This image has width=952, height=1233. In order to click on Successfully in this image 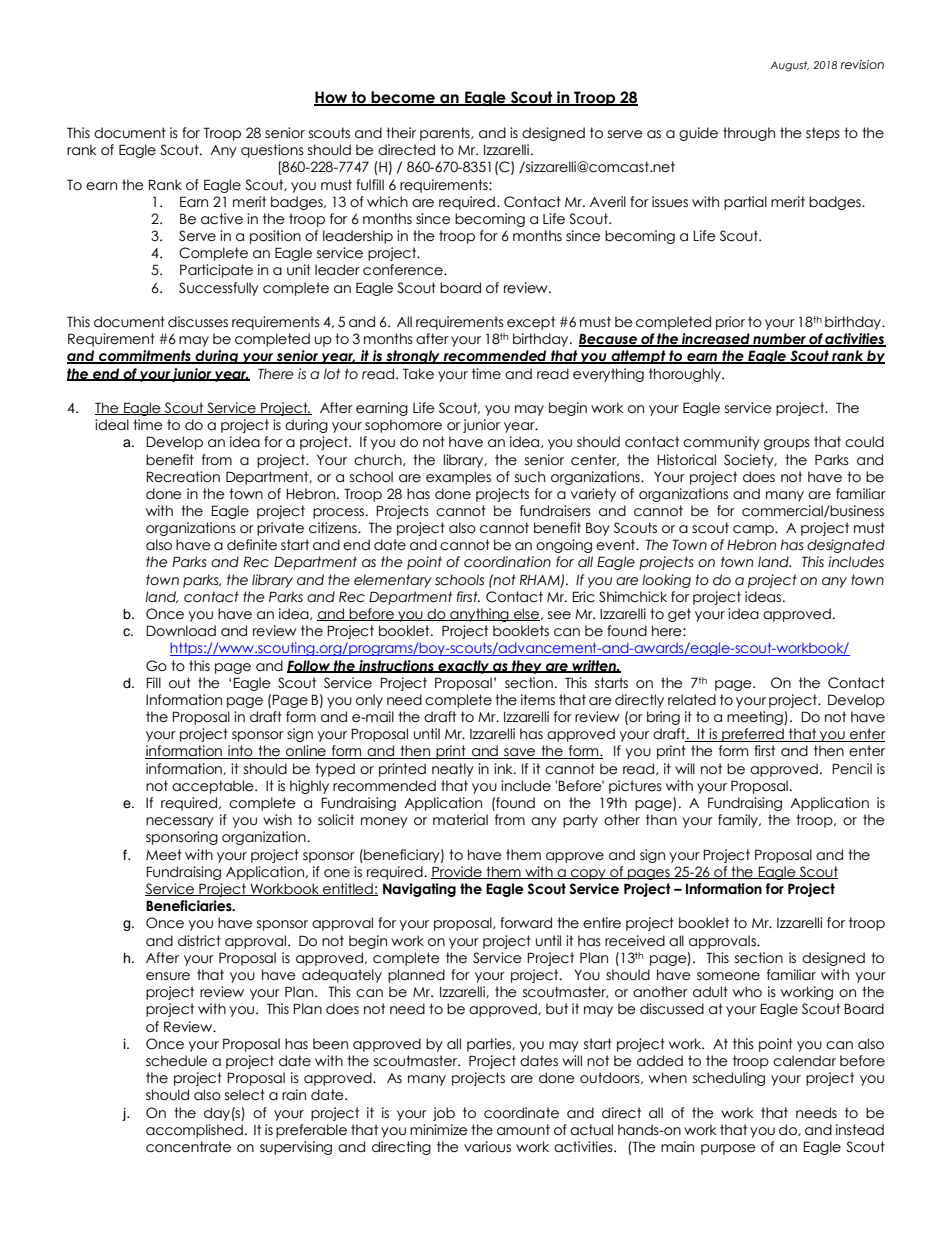, I will do `click(219, 289)`.
